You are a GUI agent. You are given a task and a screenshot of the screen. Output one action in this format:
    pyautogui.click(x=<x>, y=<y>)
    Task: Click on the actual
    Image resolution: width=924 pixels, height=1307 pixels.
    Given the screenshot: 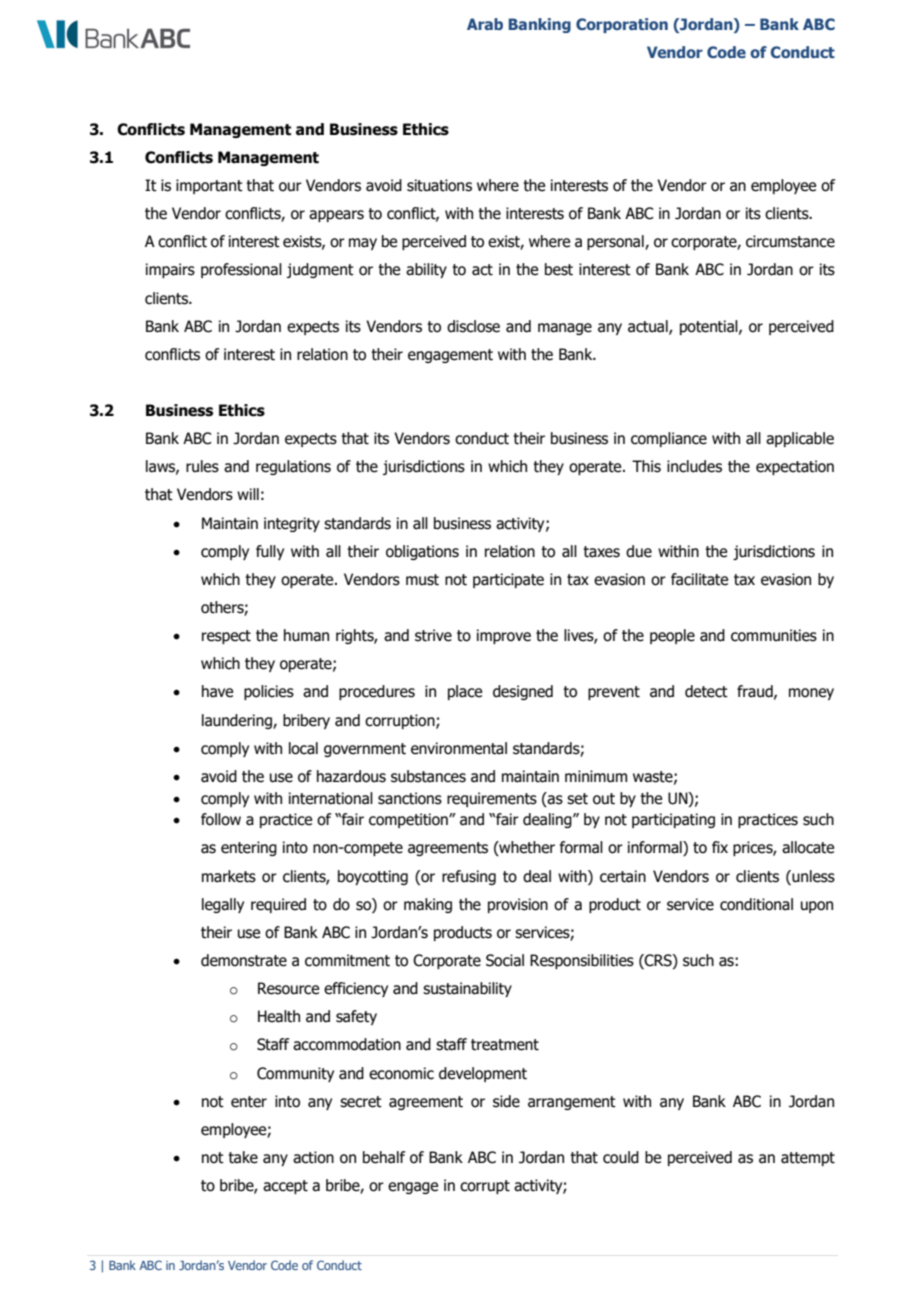 What is the action you would take?
    pyautogui.click(x=649, y=327)
